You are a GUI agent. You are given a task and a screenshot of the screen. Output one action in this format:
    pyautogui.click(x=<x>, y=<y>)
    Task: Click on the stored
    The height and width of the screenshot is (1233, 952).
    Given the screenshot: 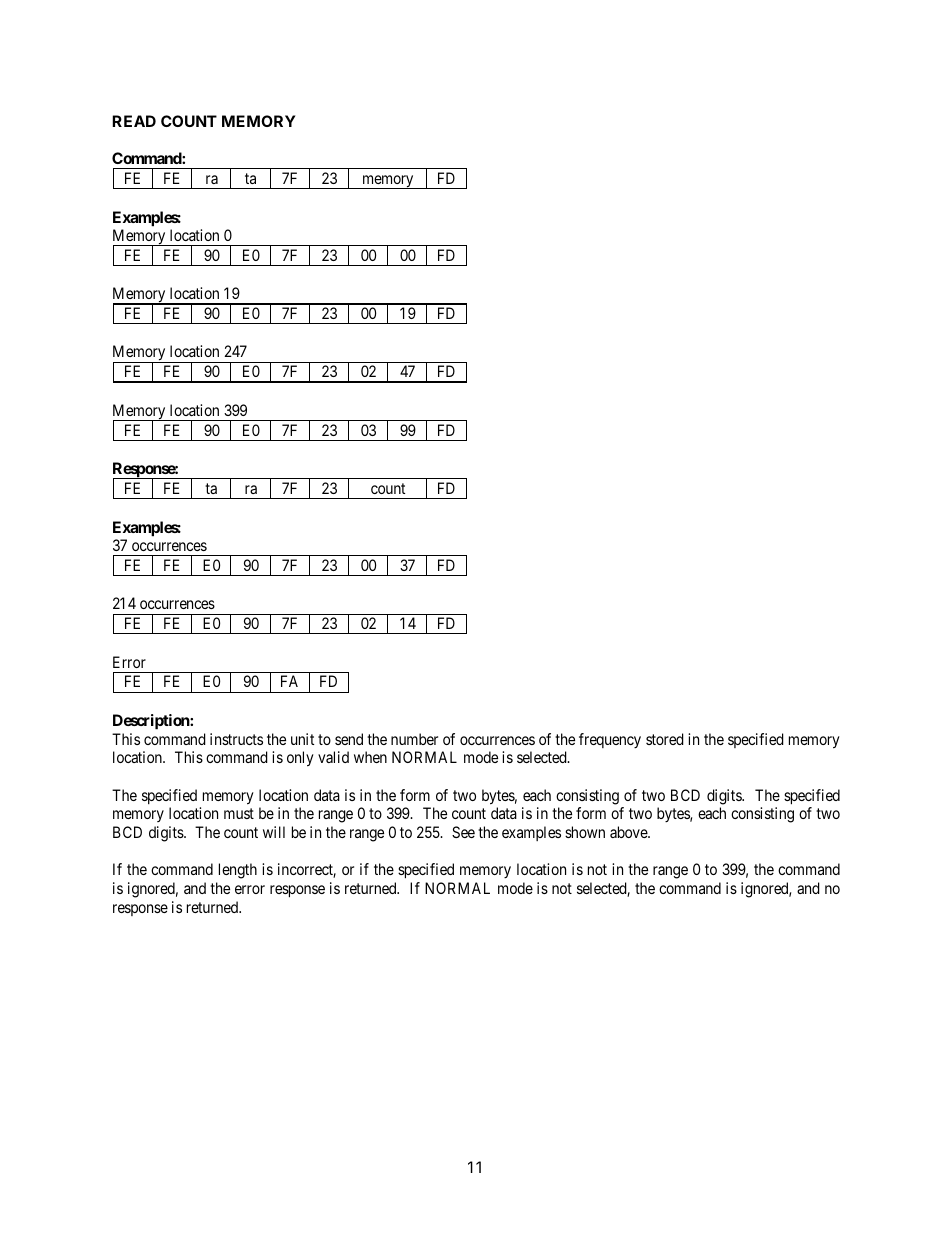 What is the action you would take?
    pyautogui.click(x=665, y=739)
